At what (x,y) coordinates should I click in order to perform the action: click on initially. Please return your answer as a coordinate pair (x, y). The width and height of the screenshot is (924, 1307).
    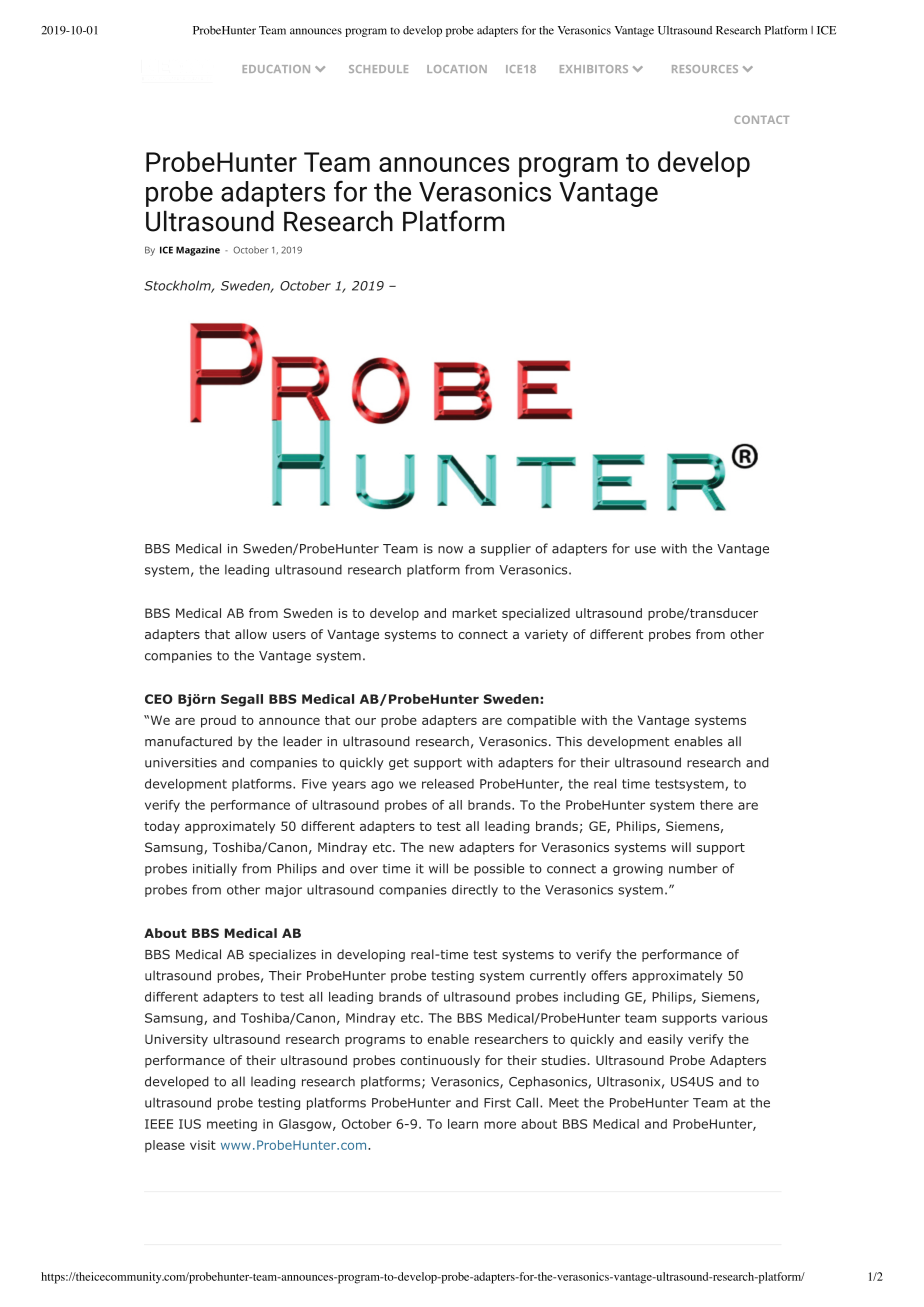
    Looking at the image, I should click on (215, 869).
